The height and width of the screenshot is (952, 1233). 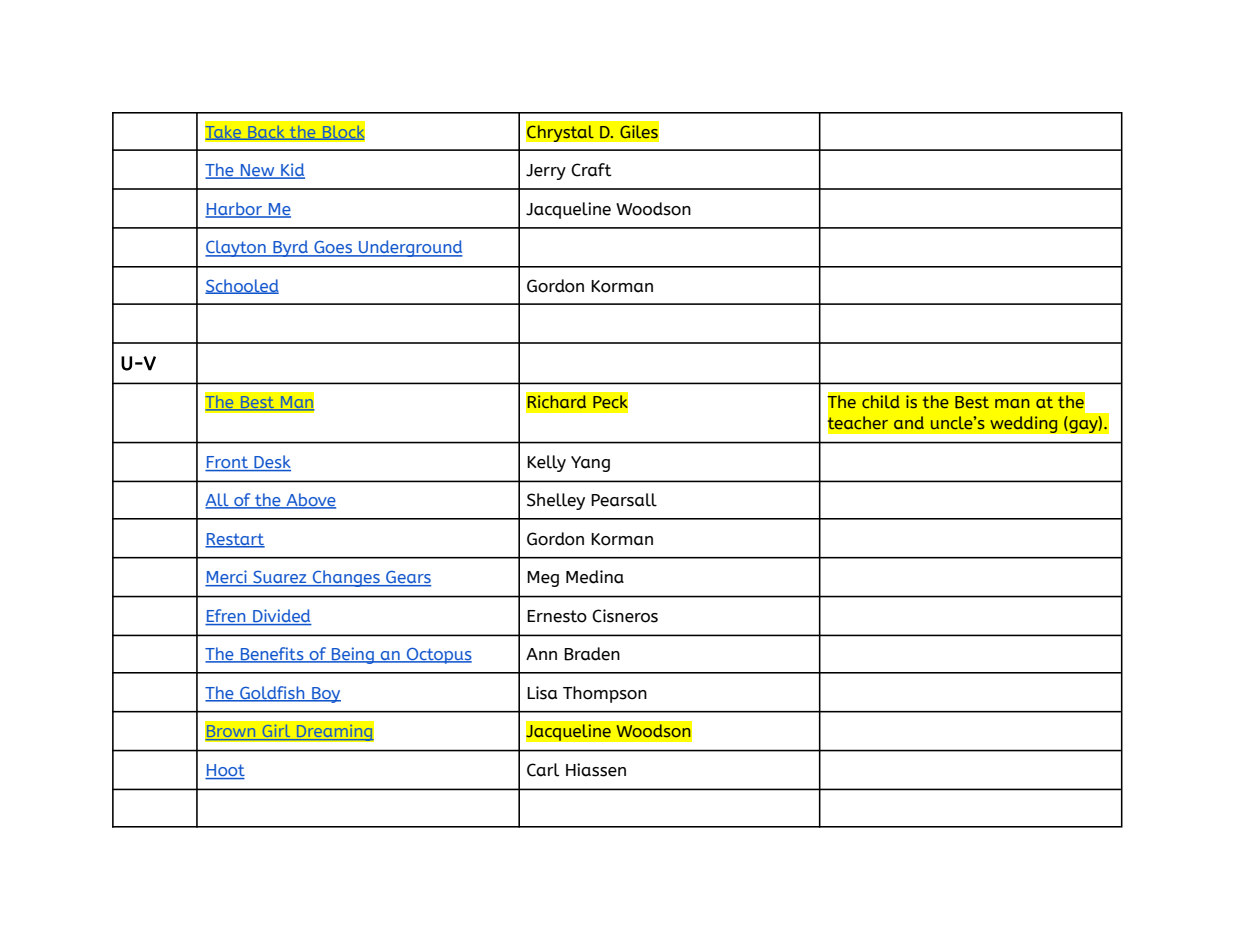 I want to click on Underground, so click(x=410, y=248).
